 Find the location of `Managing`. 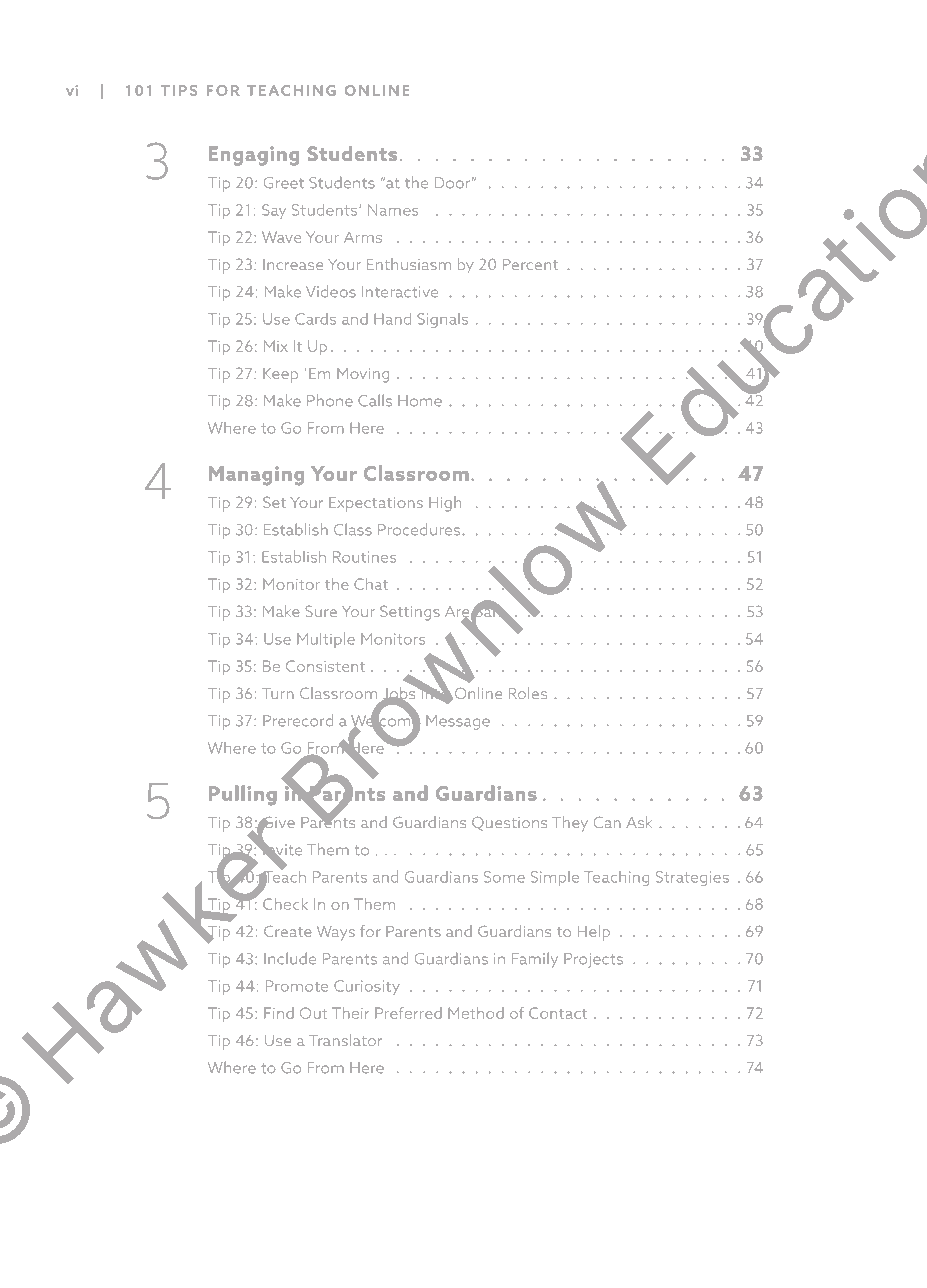

Managing is located at coordinates (256, 475).
